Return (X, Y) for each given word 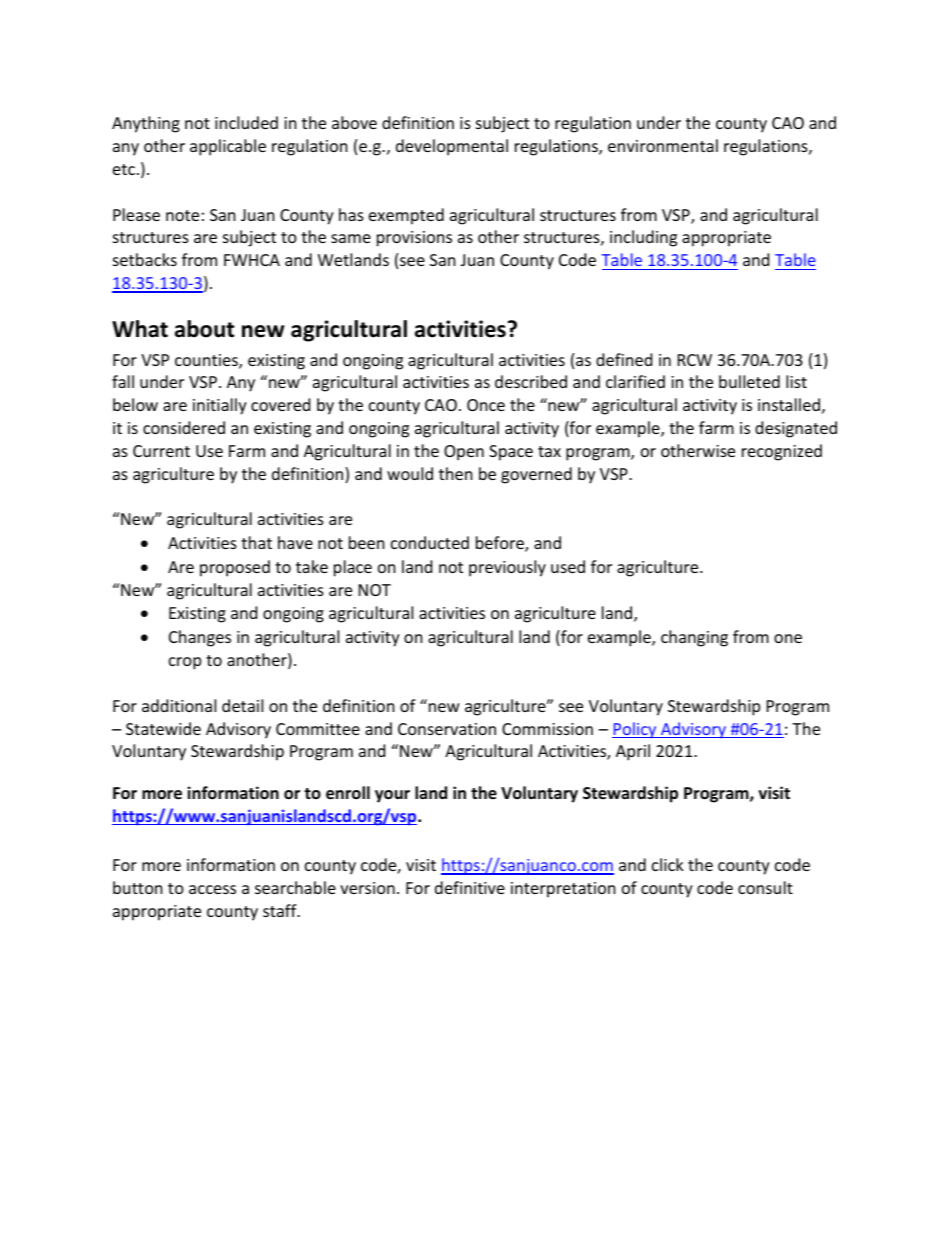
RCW (695, 360)
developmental (452, 147)
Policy (635, 730)
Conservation (447, 729)
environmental (663, 145)
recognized (782, 452)
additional (179, 705)
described (531, 381)
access (212, 889)
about (204, 329)
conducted (430, 542)
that (256, 542)
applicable (228, 147)
